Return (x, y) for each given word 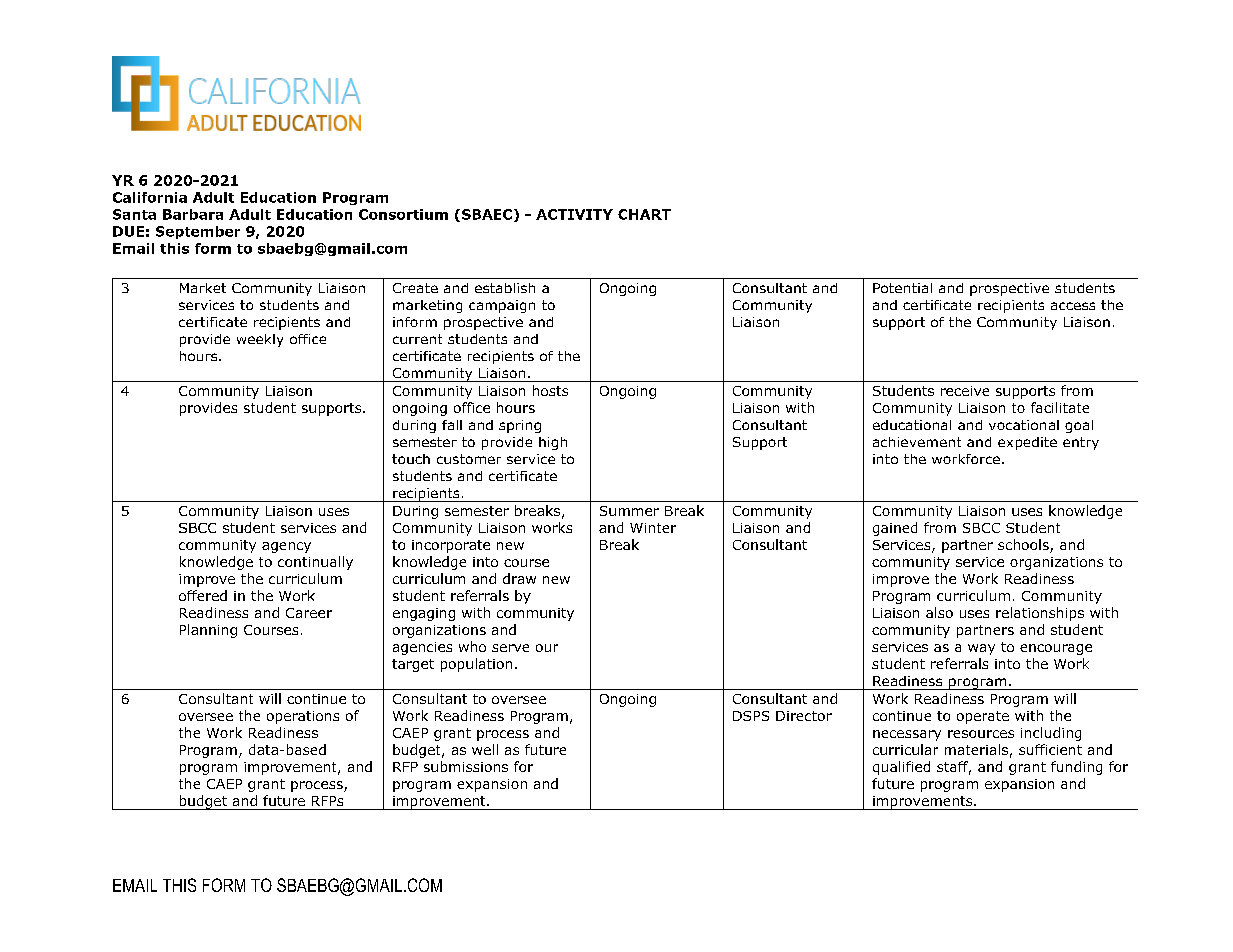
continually (315, 563)
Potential (902, 288)
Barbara (193, 214)
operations (303, 717)
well (485, 749)
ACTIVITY (574, 214)
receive (965, 391)
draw (519, 578)
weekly (260, 340)
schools (1024, 546)
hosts (550, 390)
